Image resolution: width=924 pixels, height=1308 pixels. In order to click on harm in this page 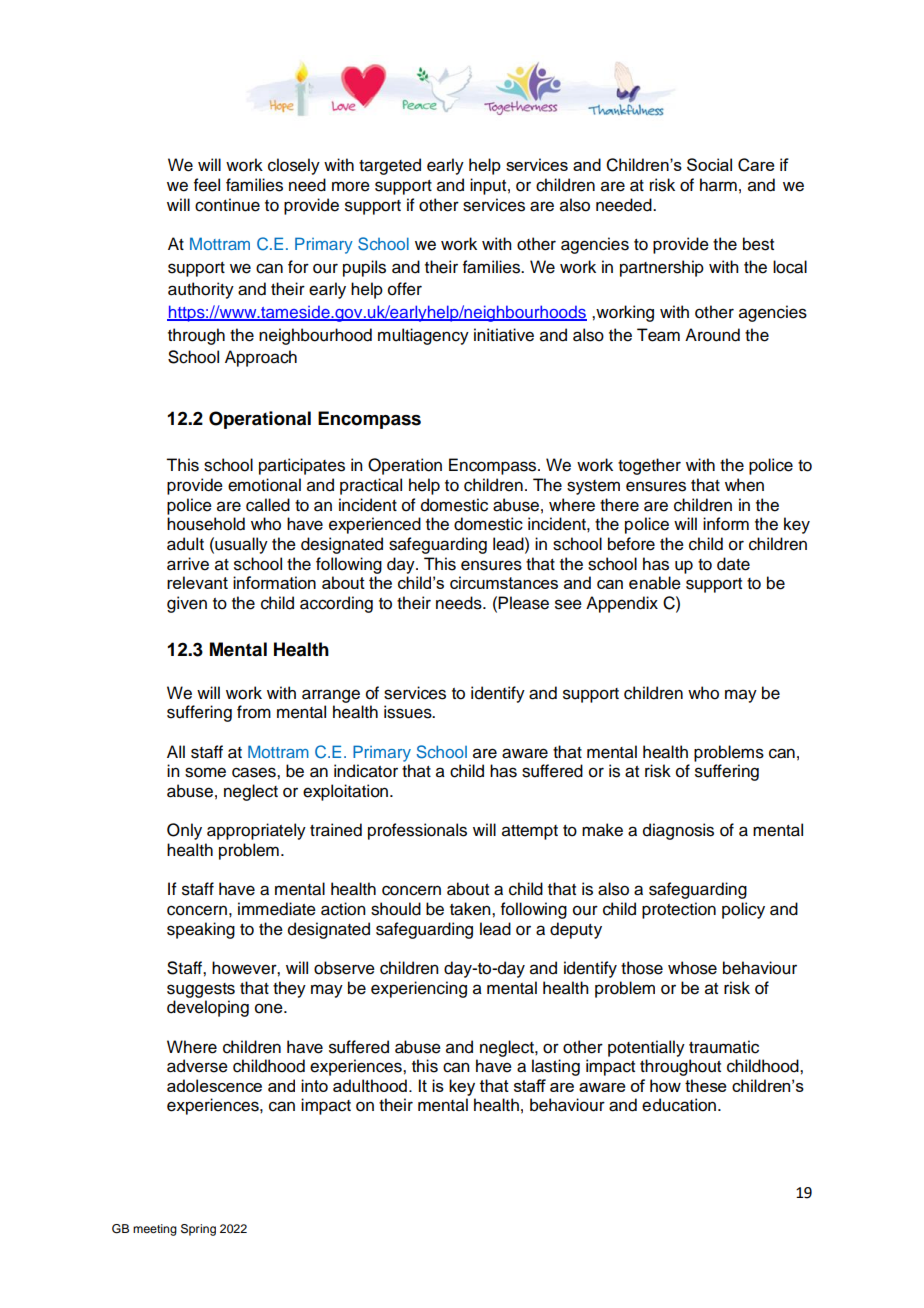, I will do `click(718, 185)`.
